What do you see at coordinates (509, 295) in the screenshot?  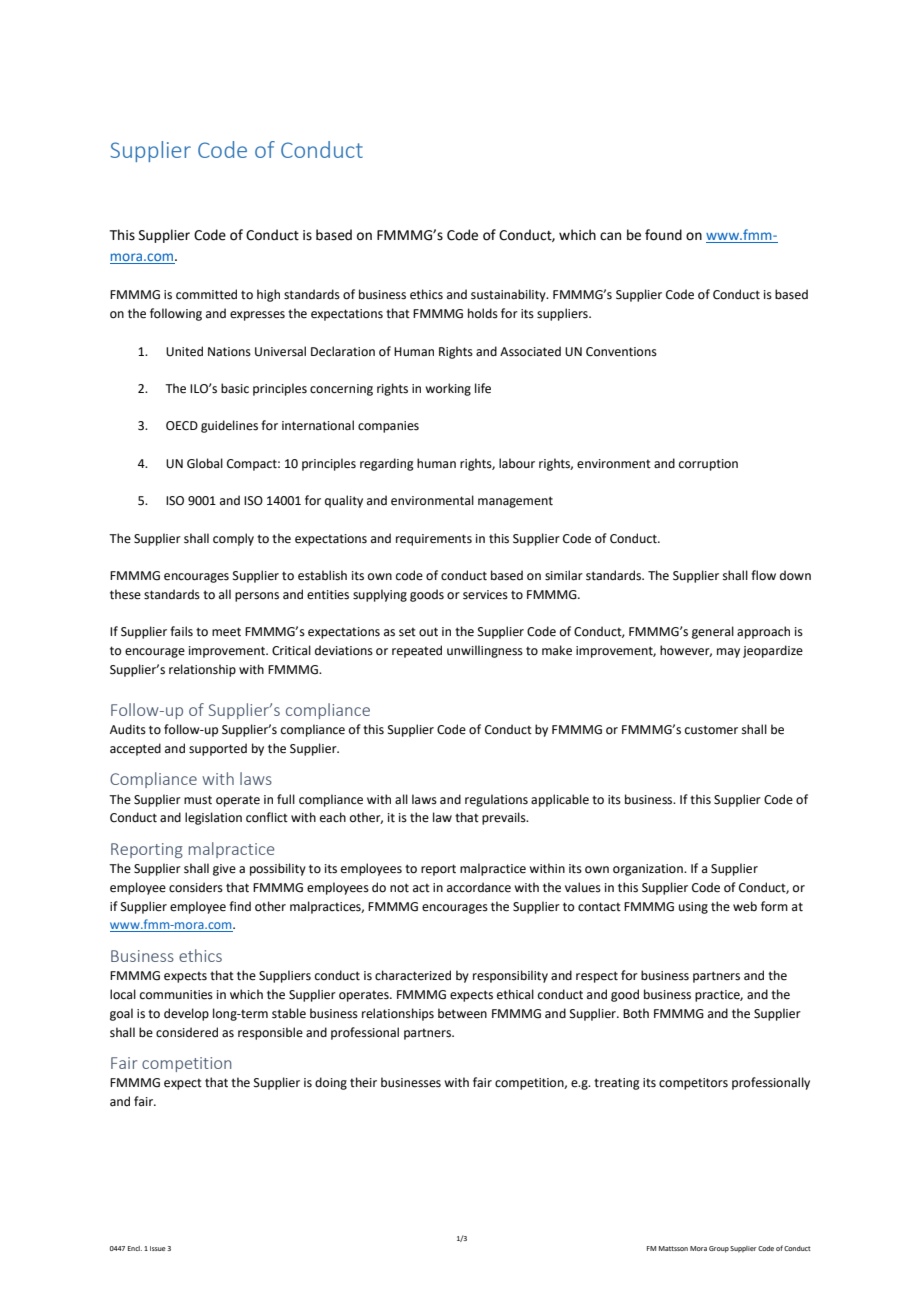 I see `sustainability` at bounding box center [509, 295].
